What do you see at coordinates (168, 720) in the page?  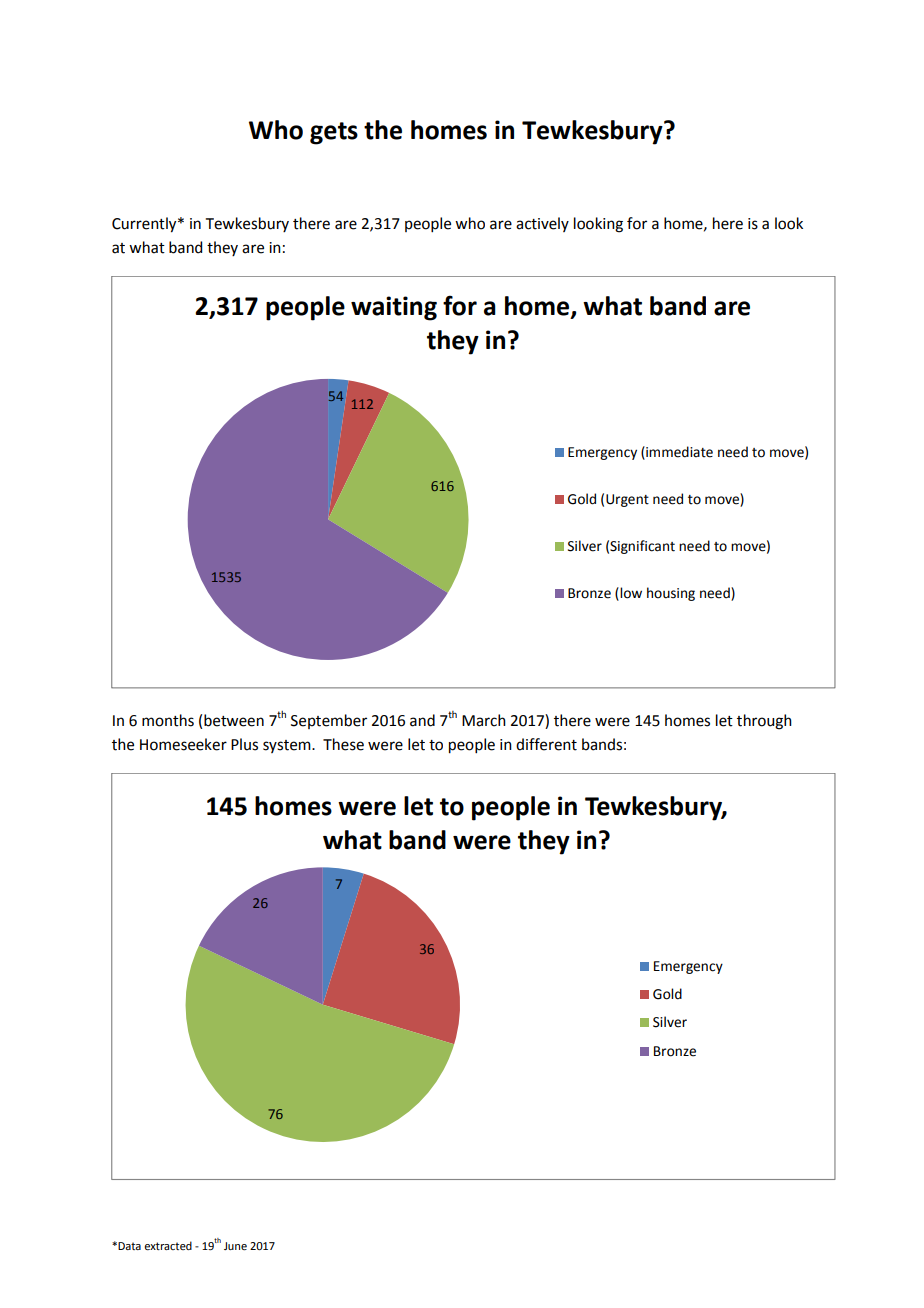 I see `months` at bounding box center [168, 720].
